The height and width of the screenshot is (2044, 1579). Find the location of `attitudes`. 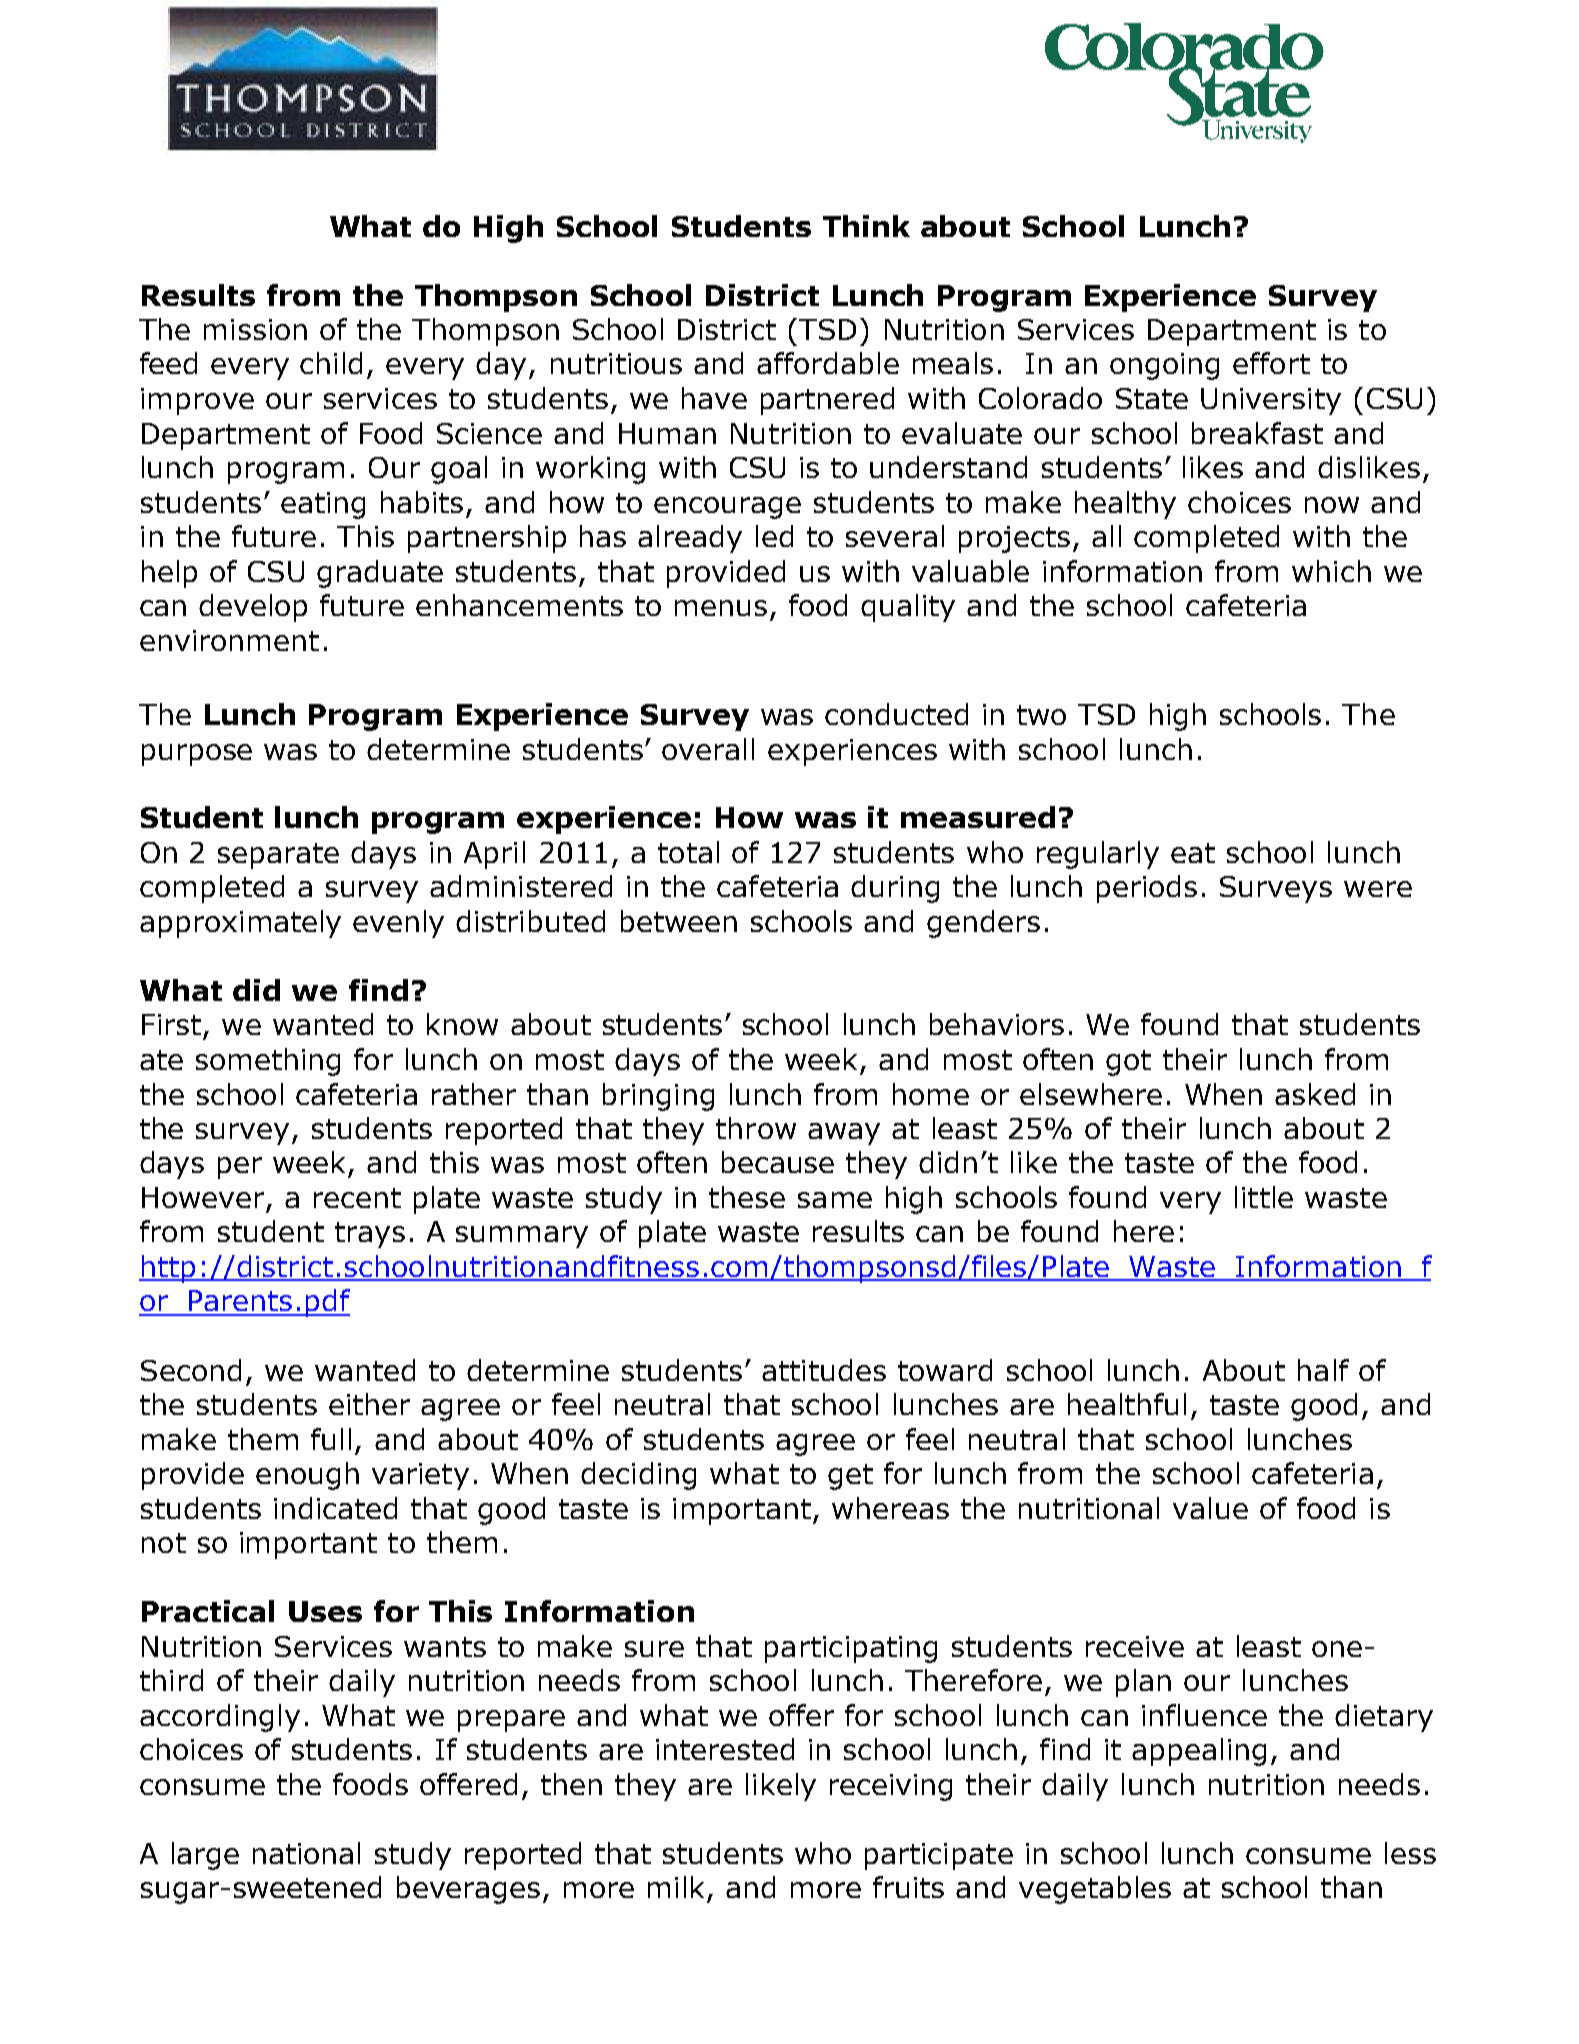

attitudes is located at coordinates (824, 1370).
